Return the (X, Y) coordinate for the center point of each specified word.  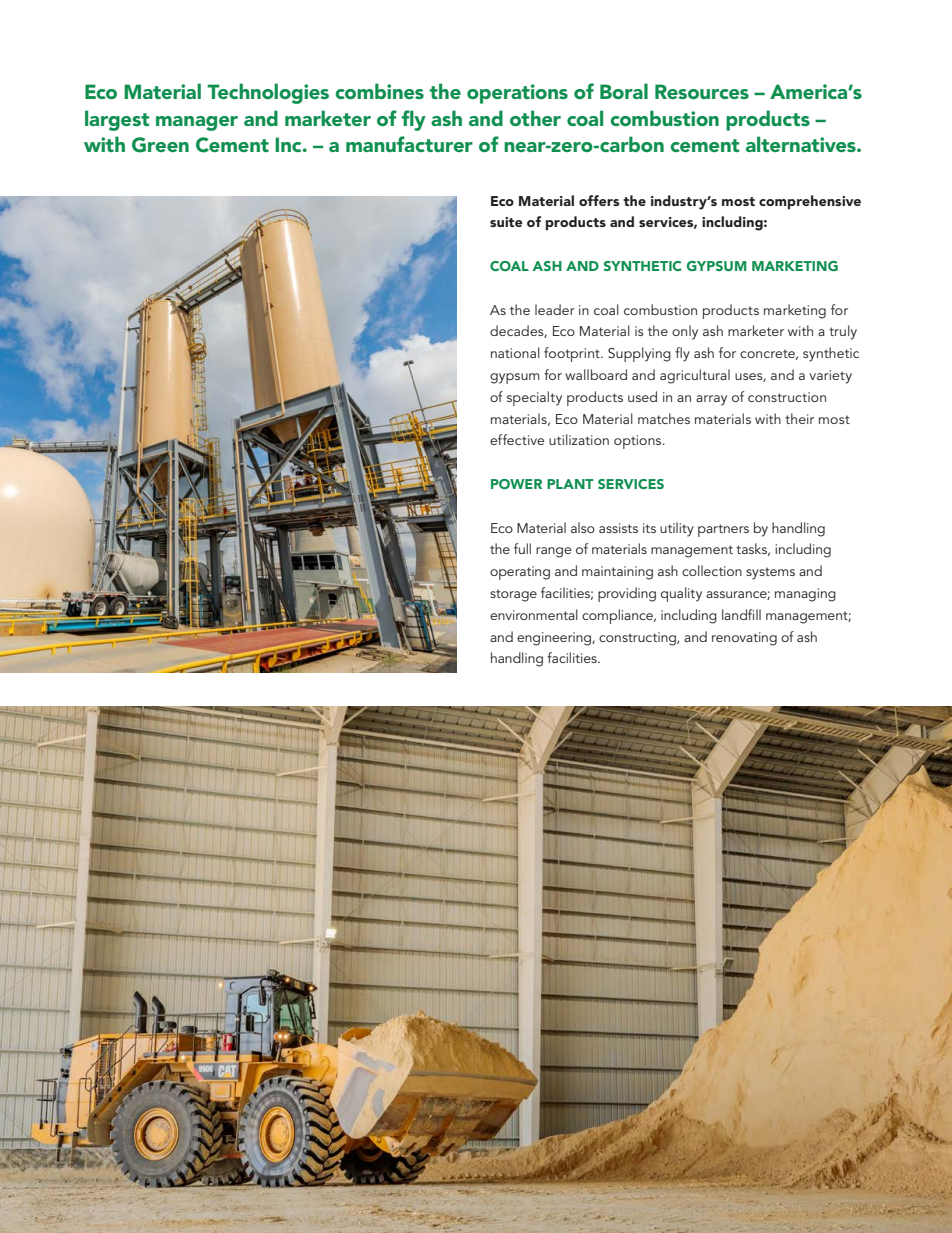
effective (517, 439)
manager (197, 123)
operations (517, 94)
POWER (516, 484)
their (799, 418)
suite (506, 222)
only (685, 332)
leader (555, 309)
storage (513, 595)
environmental (534, 614)
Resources (702, 91)
